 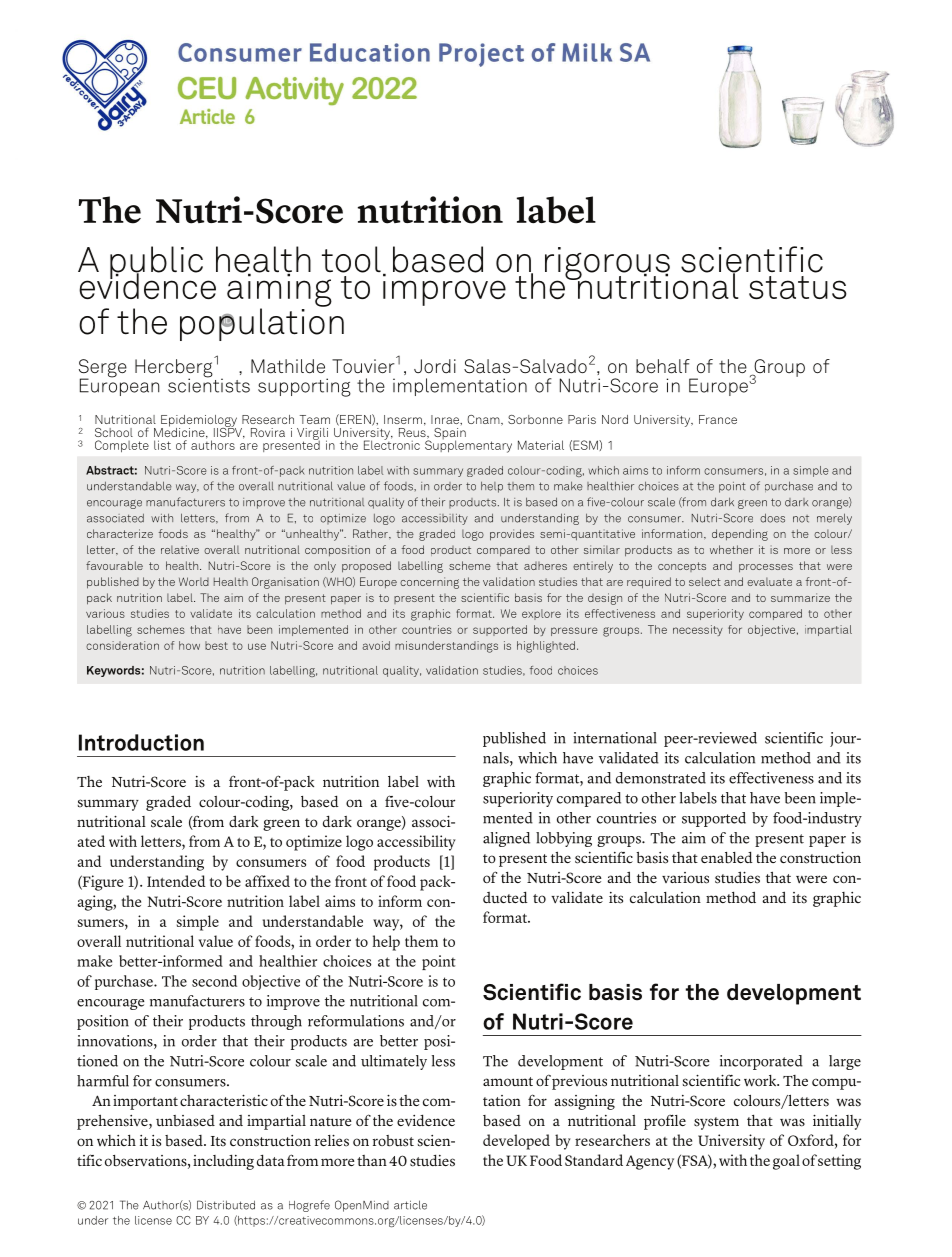 I want to click on does, so click(x=772, y=518).
